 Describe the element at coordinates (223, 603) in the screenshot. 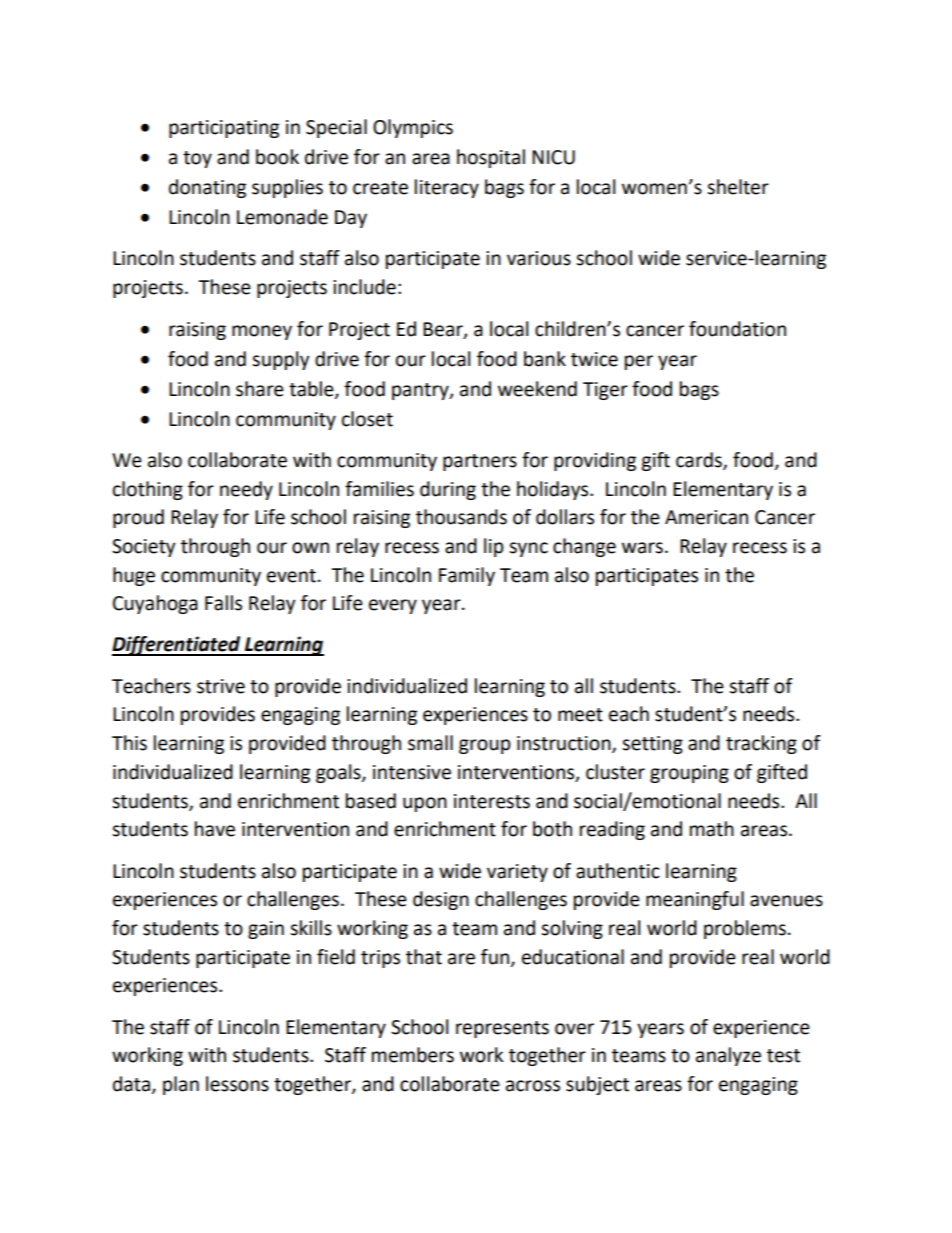

I see `Falls` at that location.
